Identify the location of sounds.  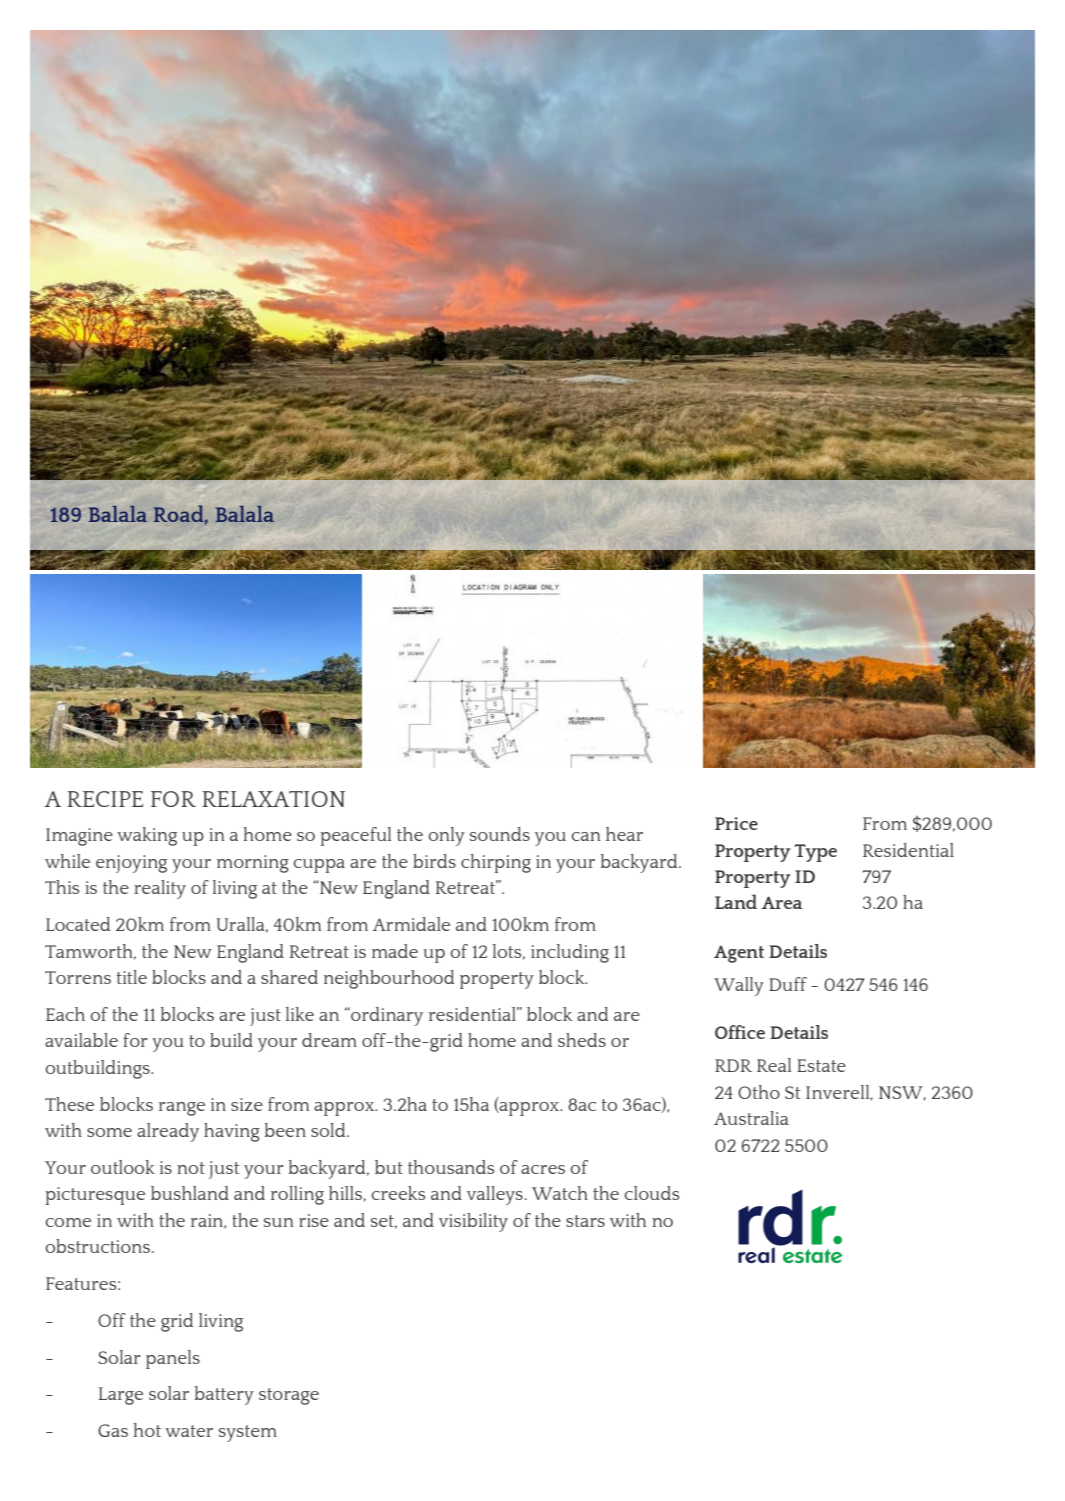
(500, 834).
